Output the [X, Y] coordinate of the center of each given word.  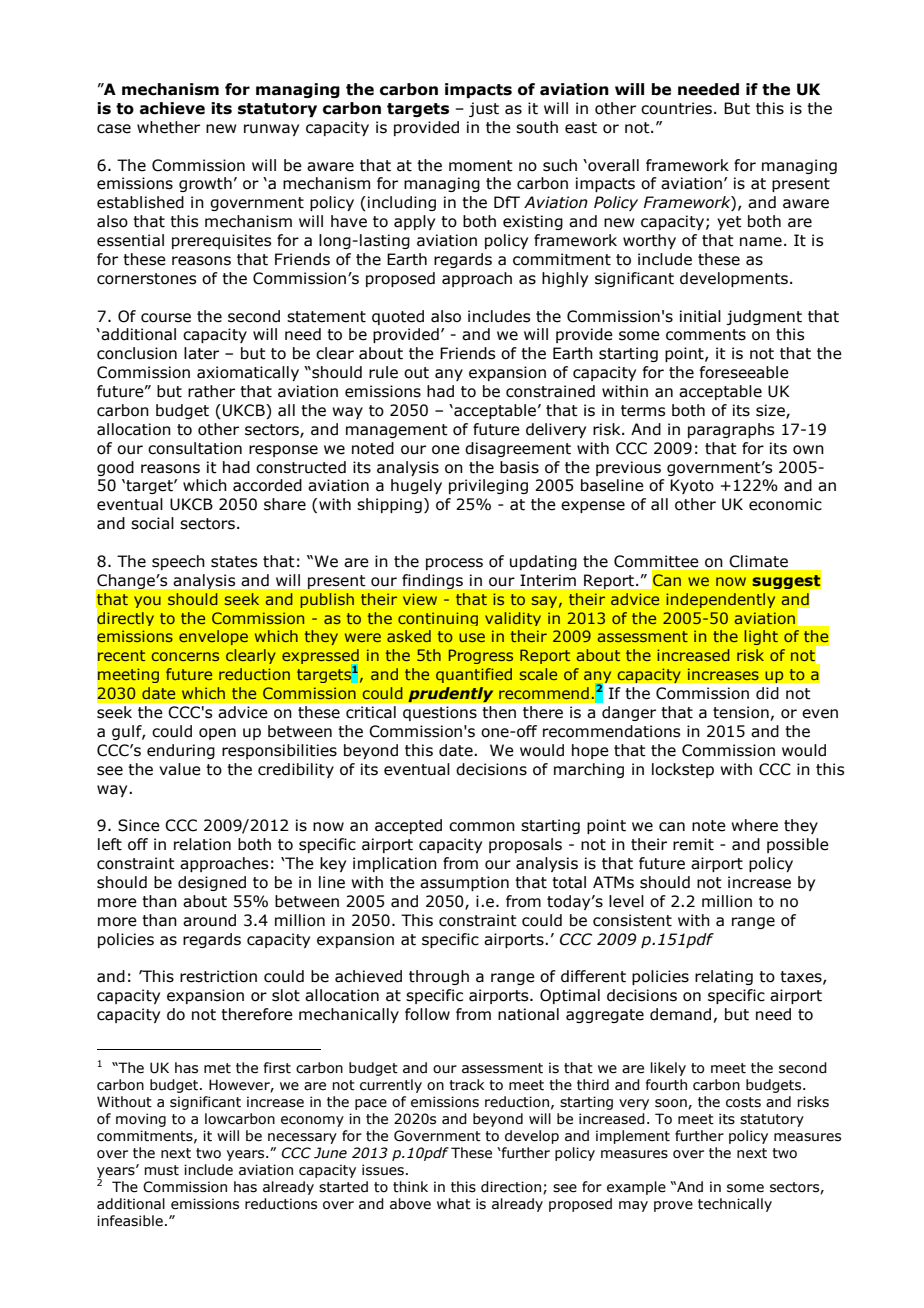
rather [211, 391]
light [761, 637]
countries [678, 108]
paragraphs [731, 430]
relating [724, 977]
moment [481, 166]
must [161, 1170]
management [397, 431]
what [454, 1204]
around [209, 920]
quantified [474, 675]
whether [168, 127]
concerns [185, 656]
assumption [464, 883]
